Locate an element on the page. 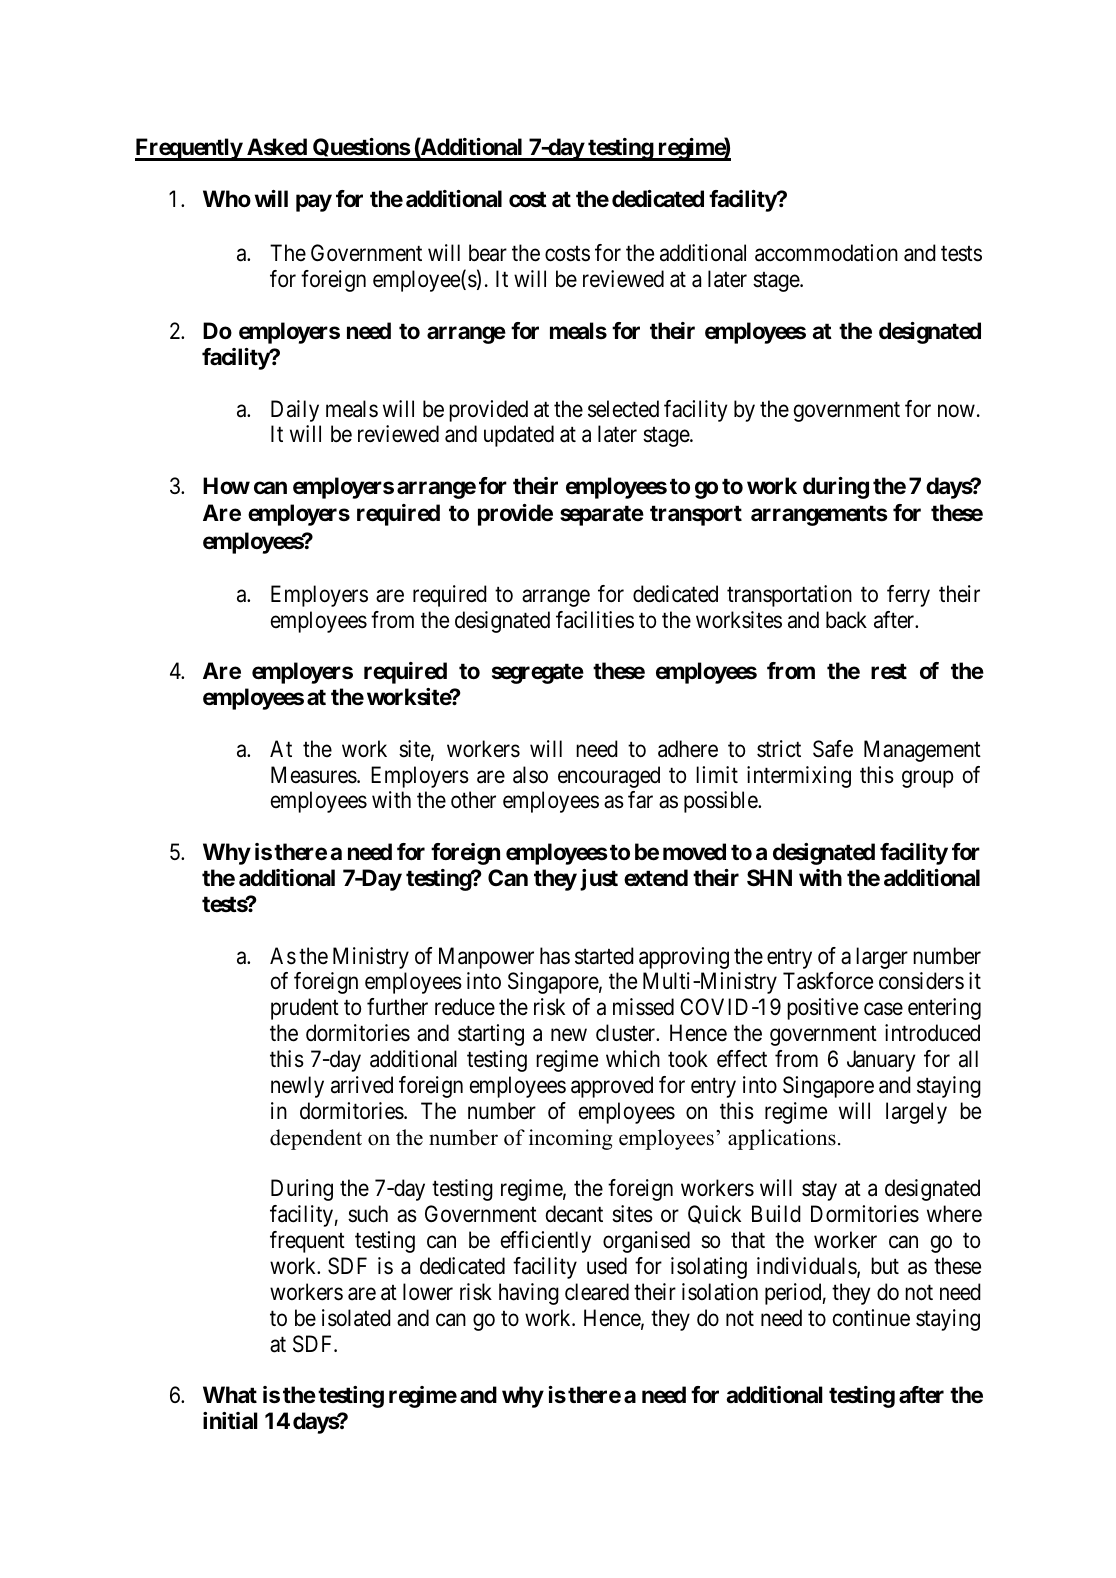 The image size is (1116, 1578). bear is located at coordinates (488, 253).
